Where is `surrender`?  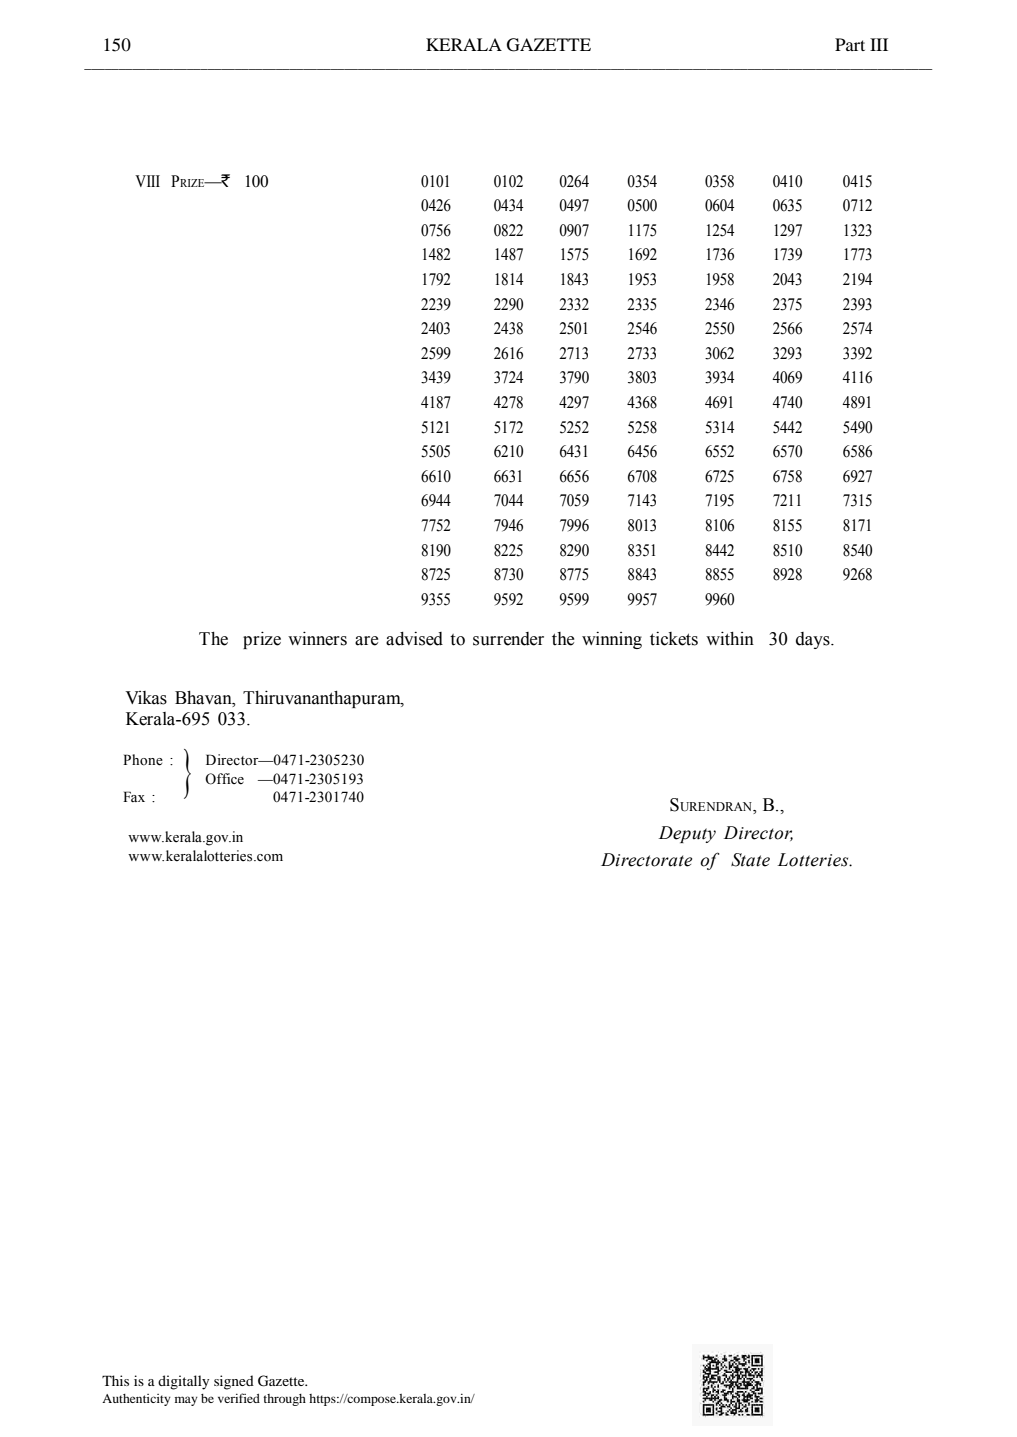 surrender is located at coordinates (508, 639).
